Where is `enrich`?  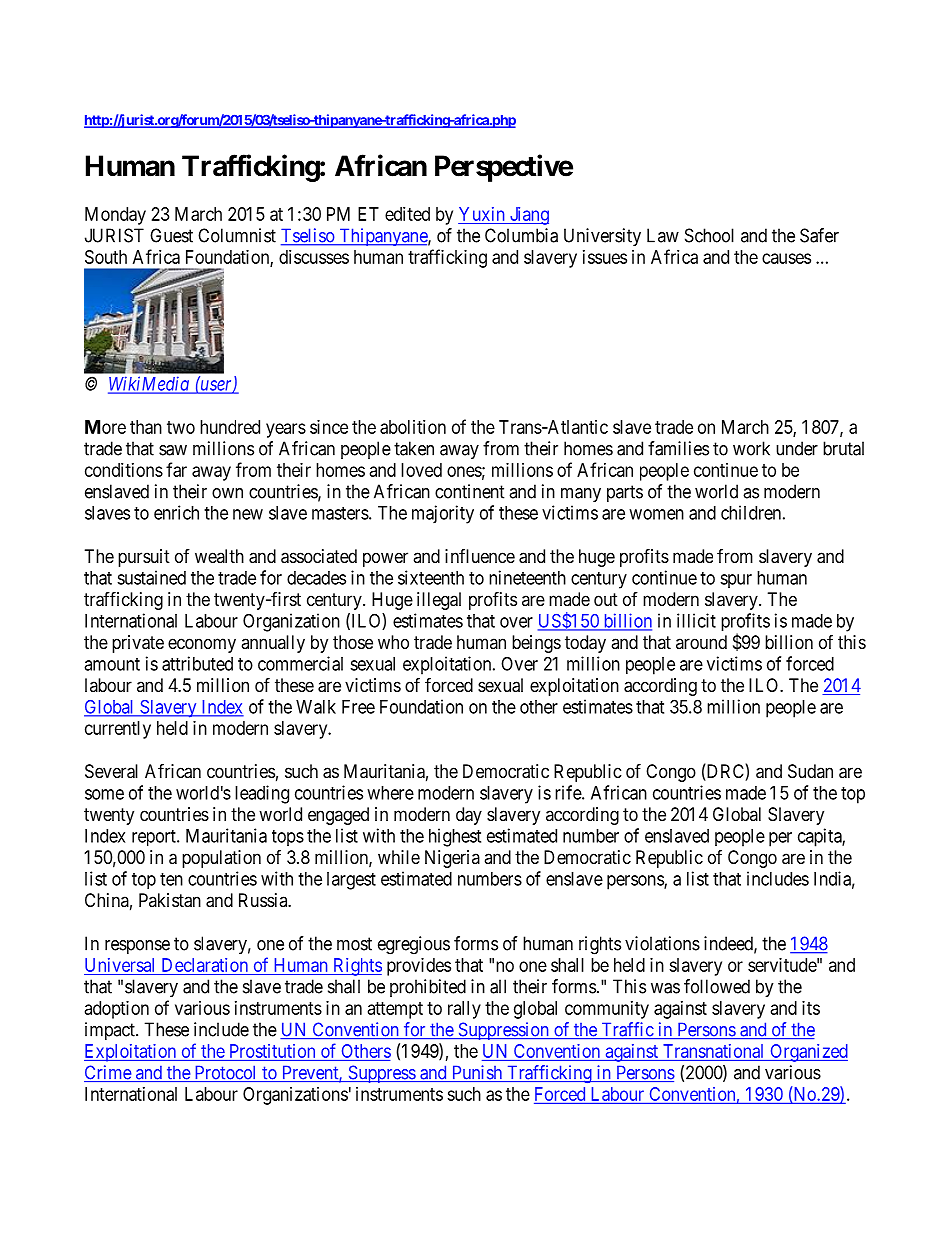 enrich is located at coordinates (176, 512).
